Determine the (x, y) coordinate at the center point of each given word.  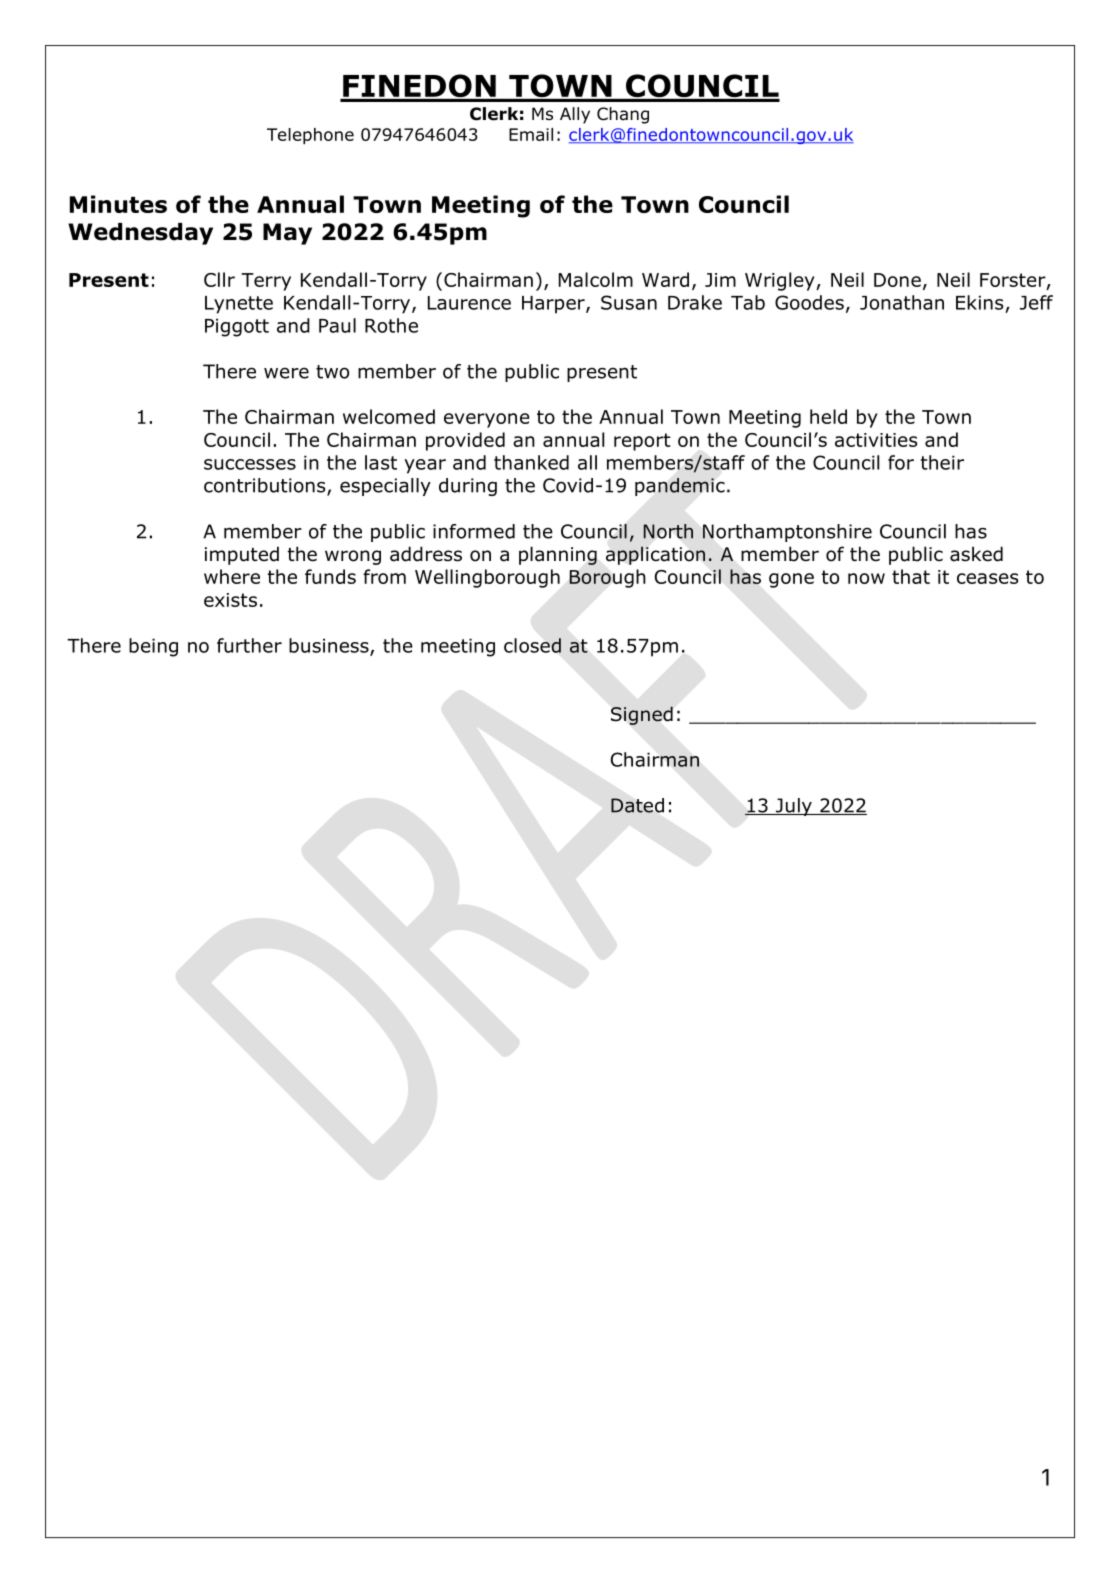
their (942, 462)
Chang (623, 115)
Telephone (310, 136)
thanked (531, 462)
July (794, 807)
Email (531, 134)
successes (250, 464)
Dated (637, 805)
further (249, 645)
